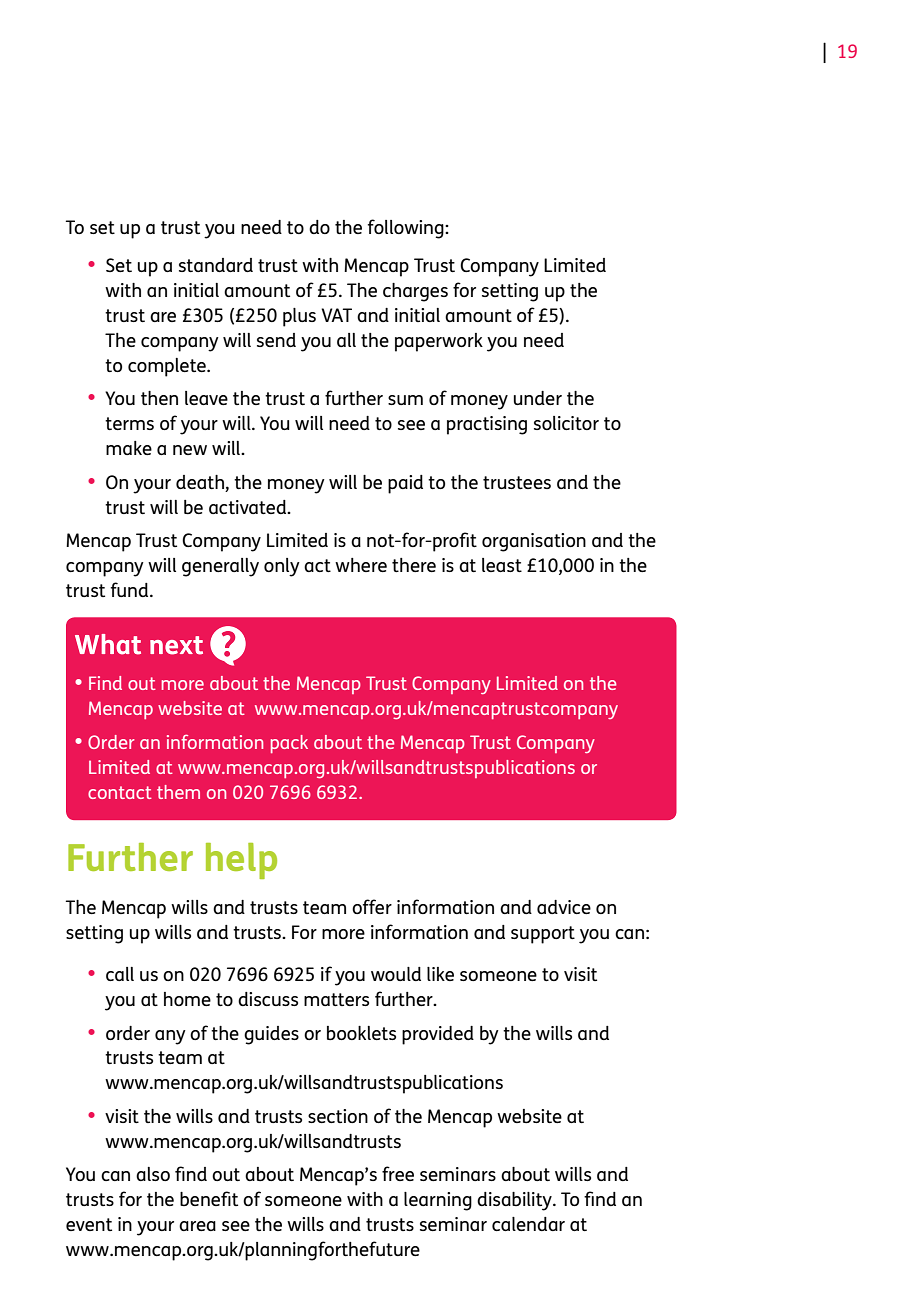 Image resolution: width=924 pixels, height=1308 pixels. Describe the element at coordinates (131, 589) in the image. I see `fund` at that location.
